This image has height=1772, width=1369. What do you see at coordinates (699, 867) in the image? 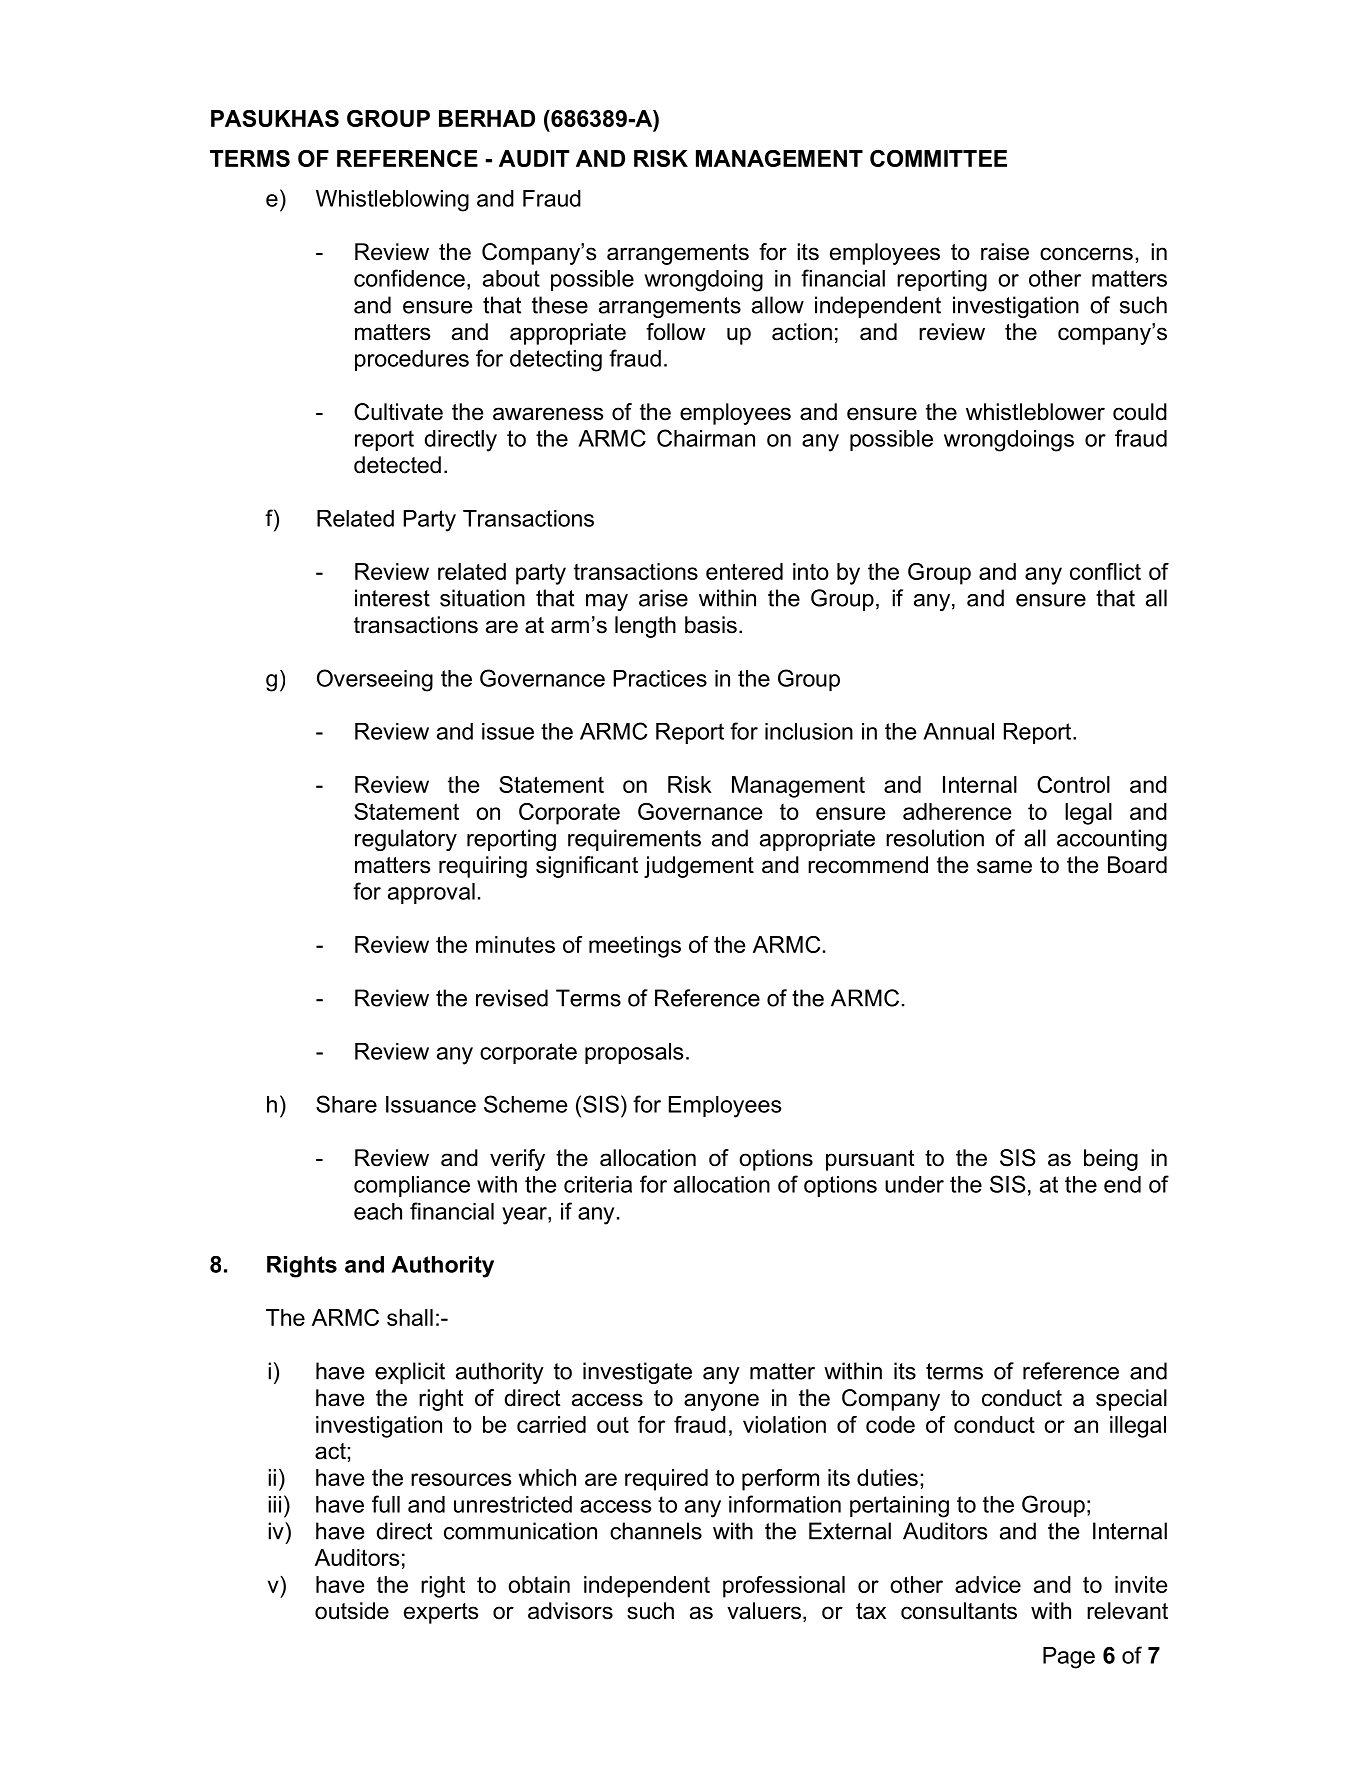
I see `judgement` at bounding box center [699, 867].
